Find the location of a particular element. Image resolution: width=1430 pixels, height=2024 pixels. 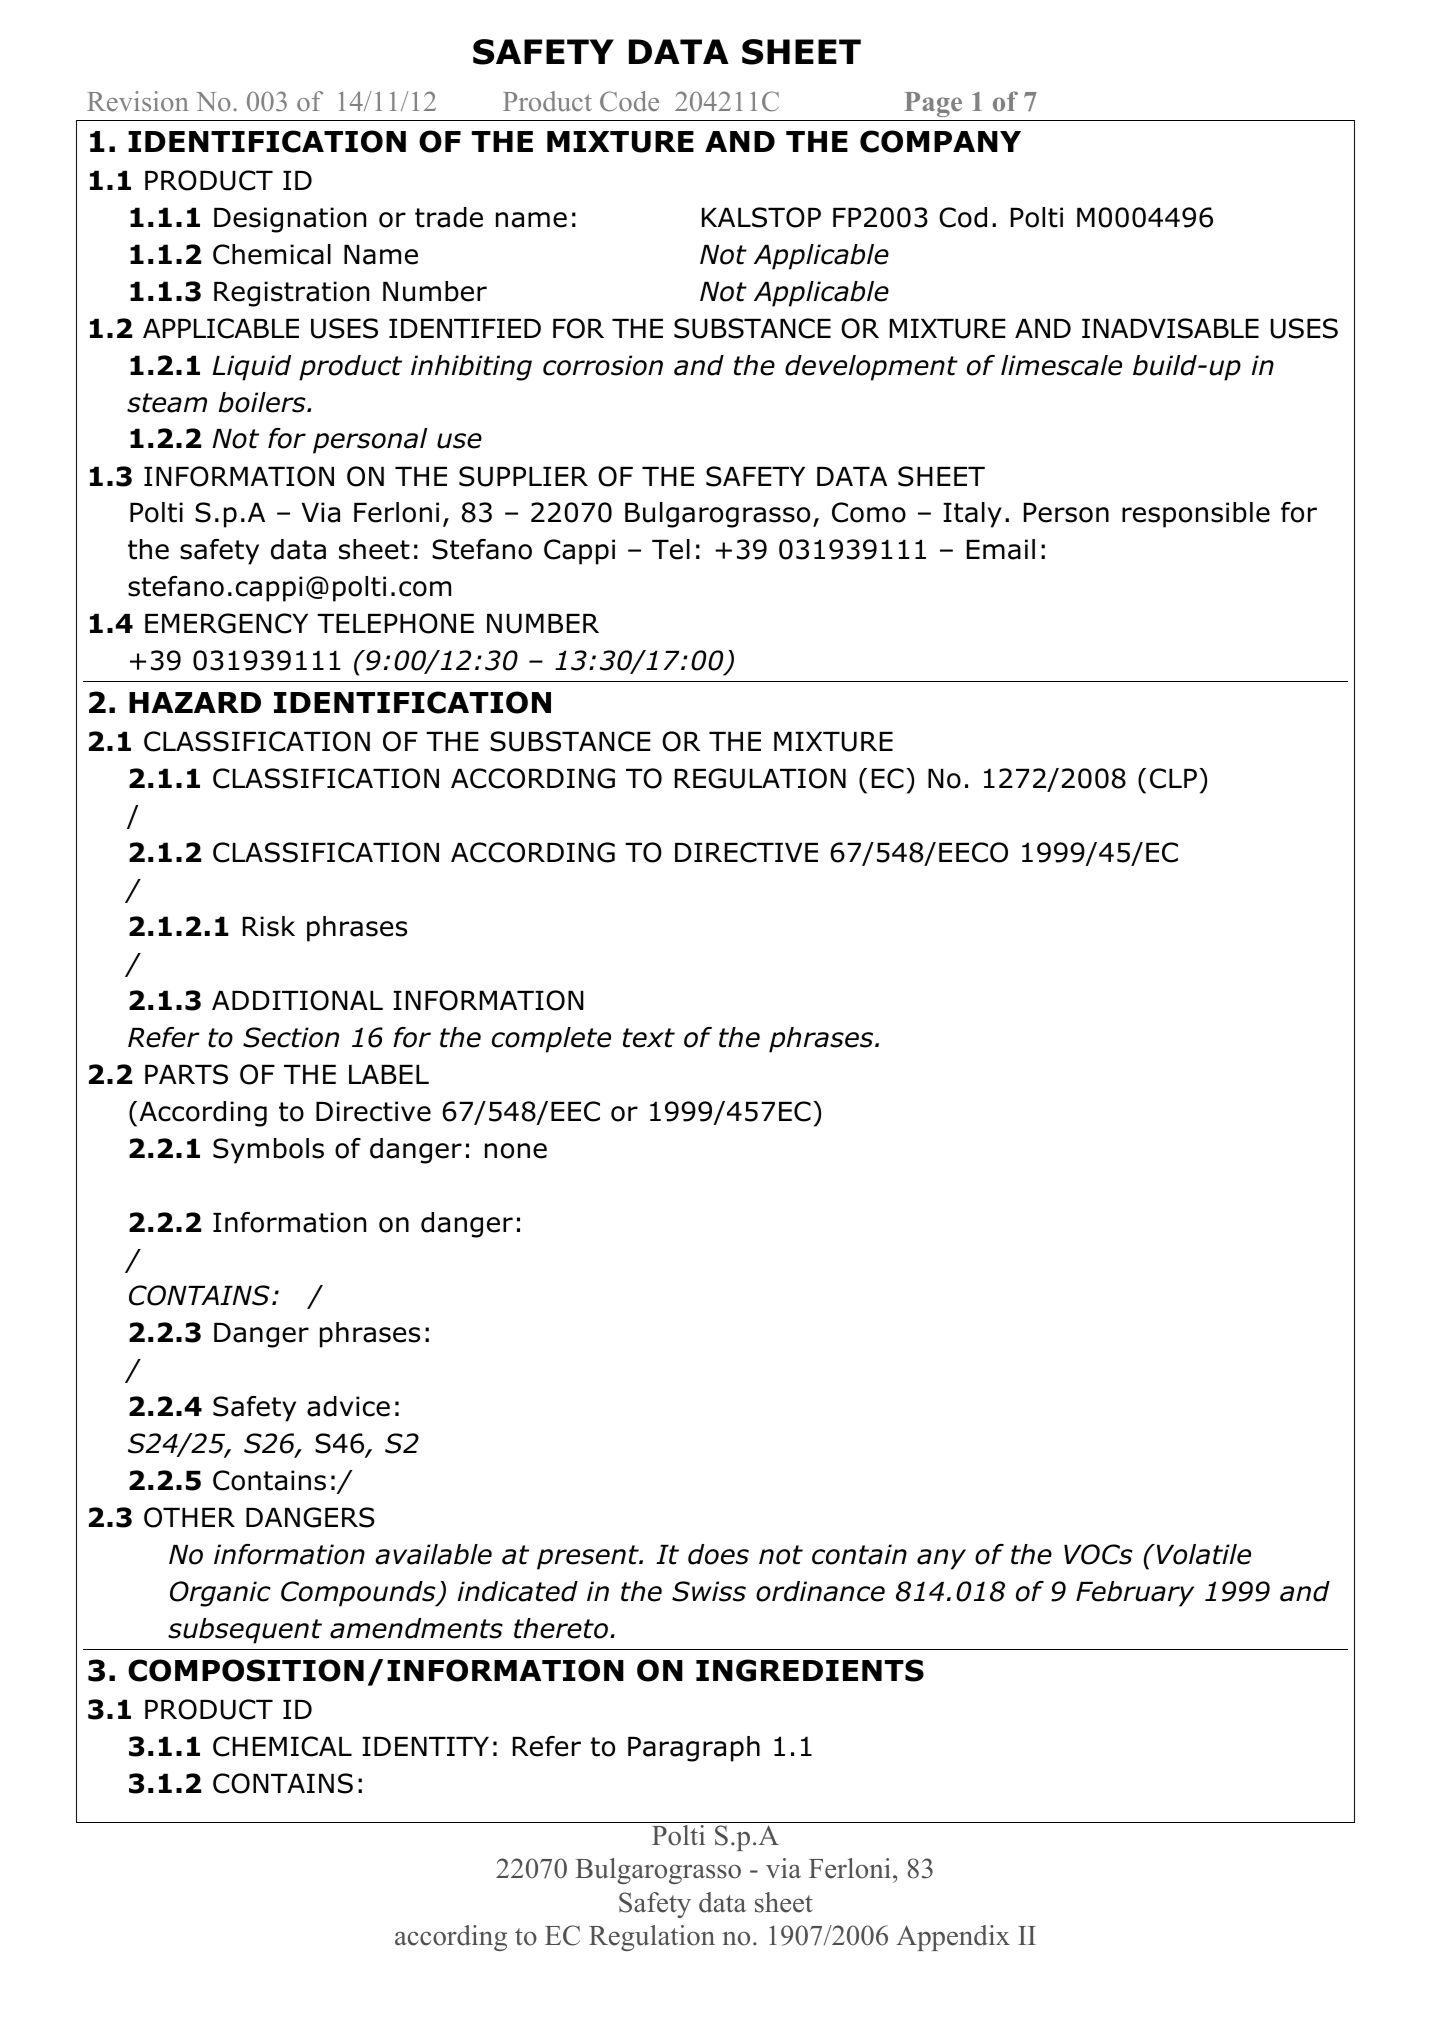

SUPPLIER is located at coordinates (523, 476).
